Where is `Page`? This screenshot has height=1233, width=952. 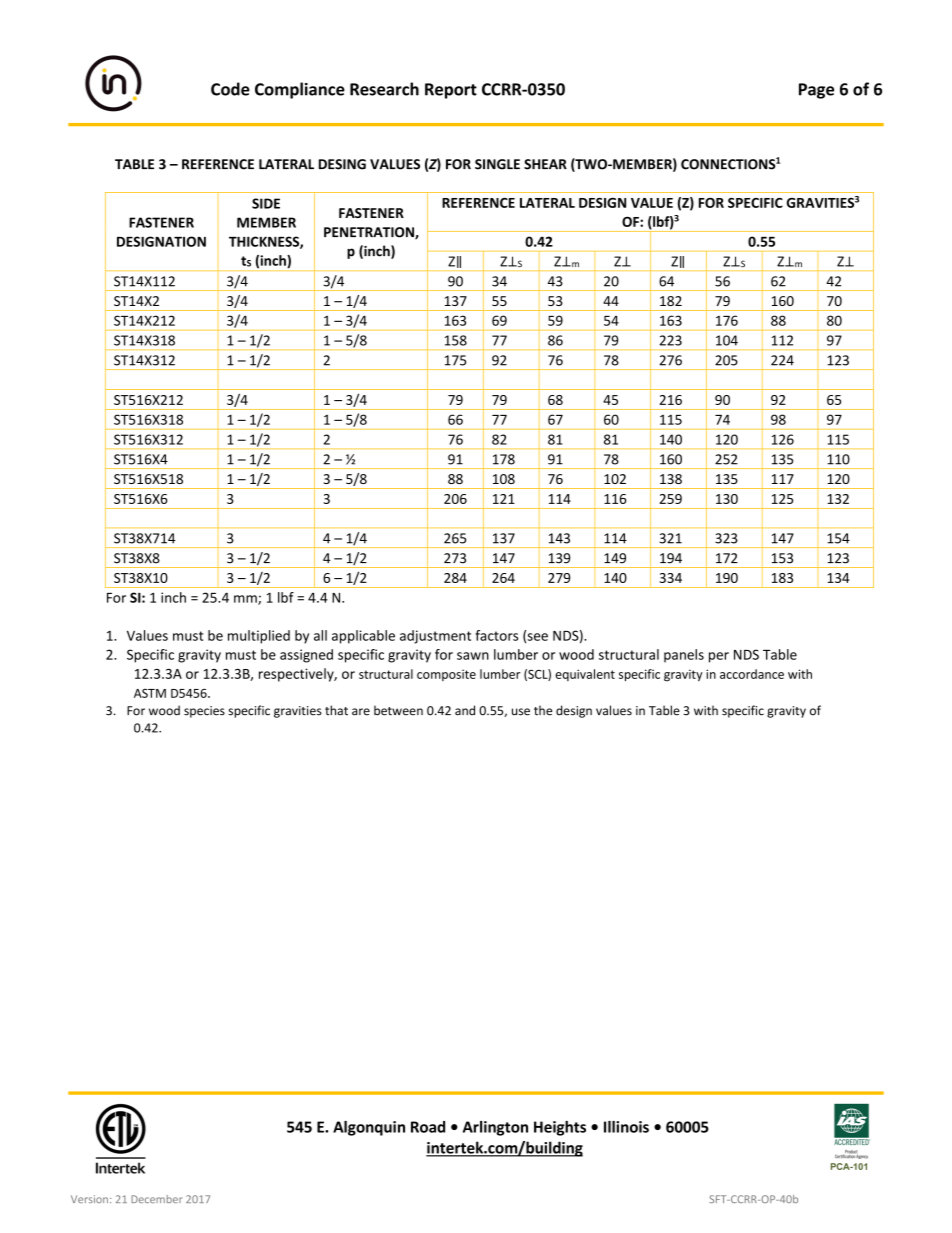
Page is located at coordinates (816, 91).
